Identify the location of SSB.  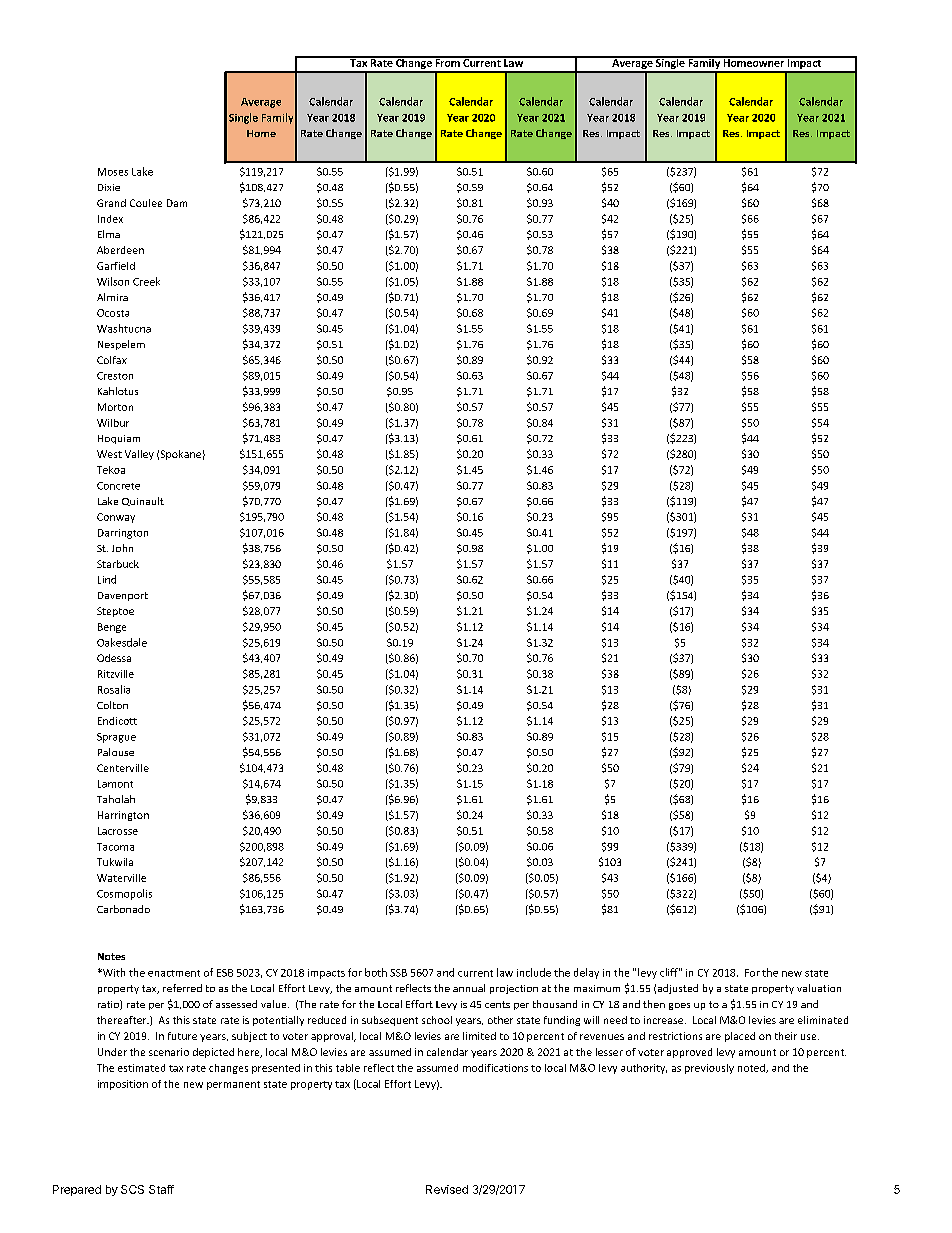
(398, 973).
